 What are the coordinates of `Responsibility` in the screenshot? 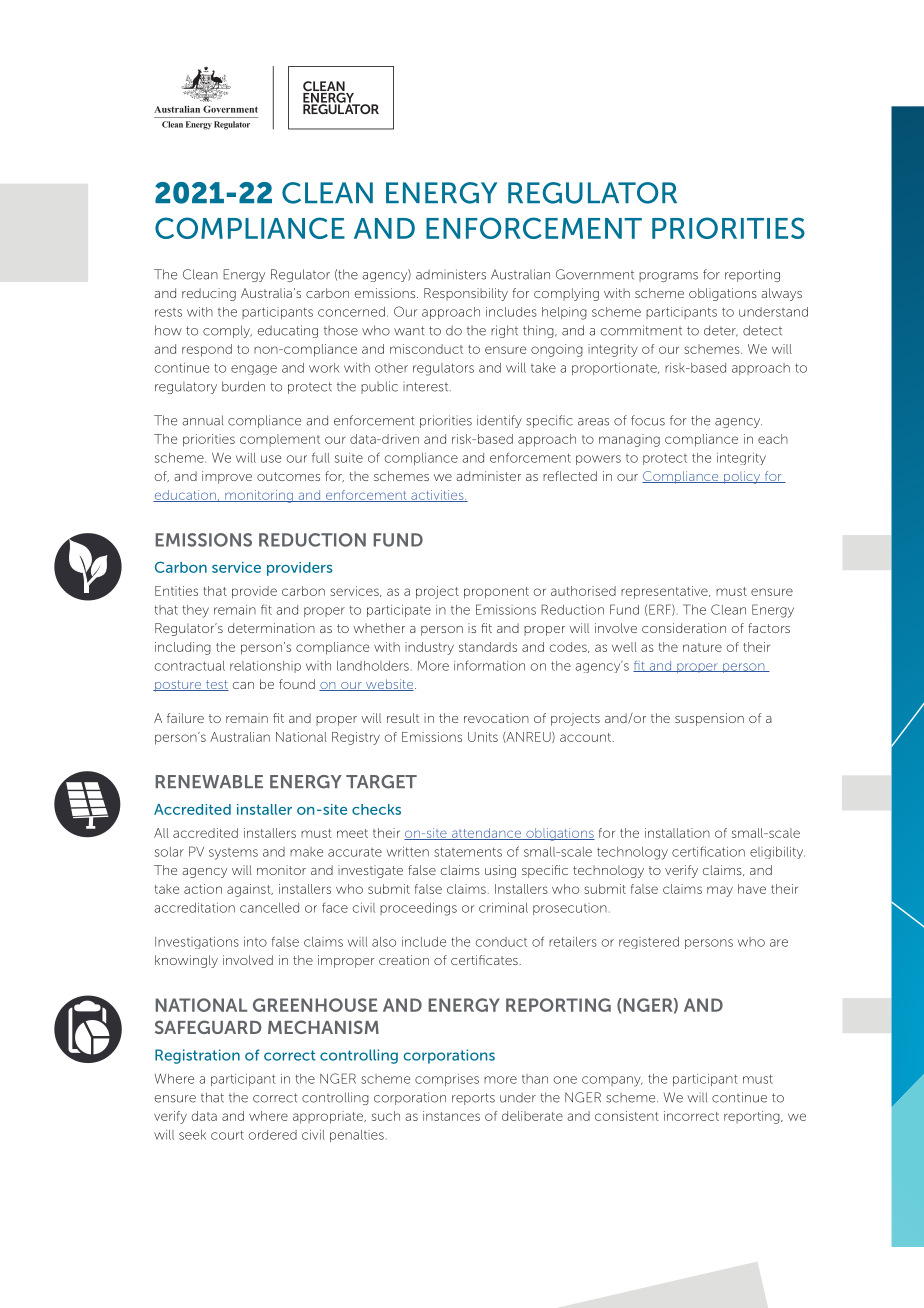 It's located at (466, 294).
